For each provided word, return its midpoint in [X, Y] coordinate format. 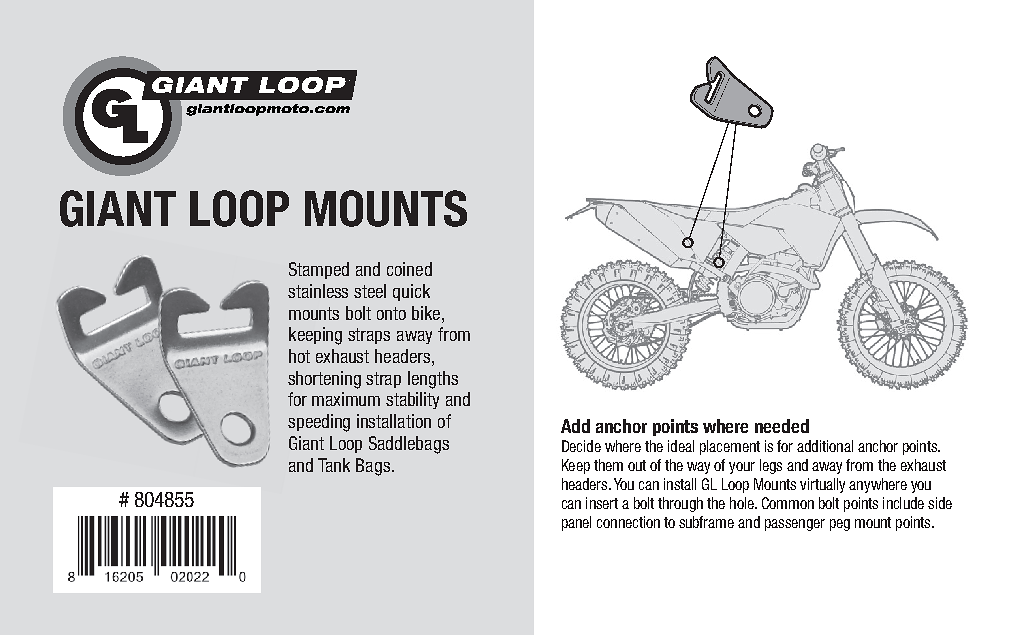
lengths [433, 380]
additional [825, 446]
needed [782, 426]
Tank [334, 465]
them [608, 465]
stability [412, 400]
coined [409, 269]
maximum [346, 399]
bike [426, 313]
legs [771, 466]
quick [411, 292]
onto [391, 313]
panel [576, 523]
